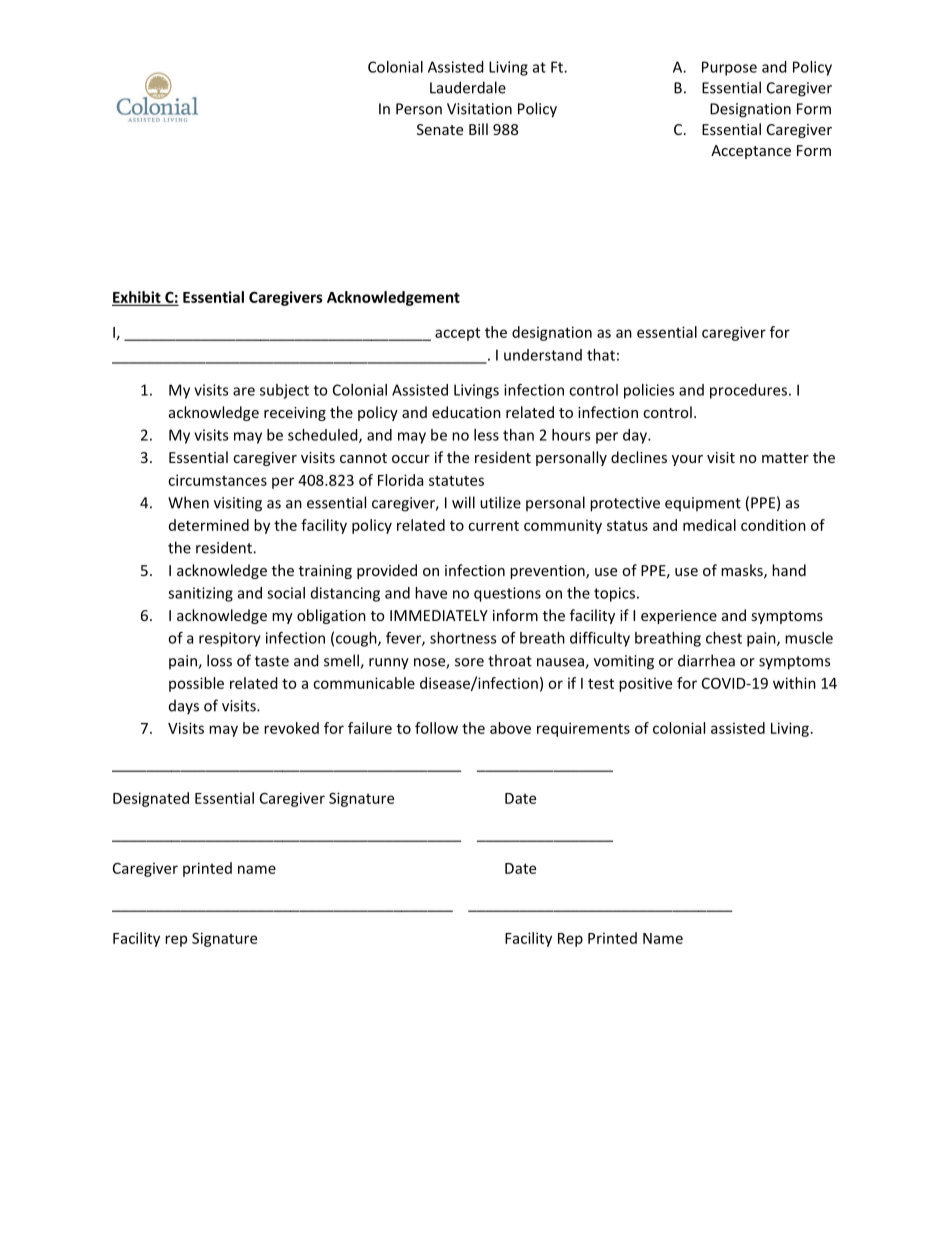 The width and height of the screenshot is (952, 1233). What do you see at coordinates (748, 391) in the screenshot?
I see `procedures` at bounding box center [748, 391].
